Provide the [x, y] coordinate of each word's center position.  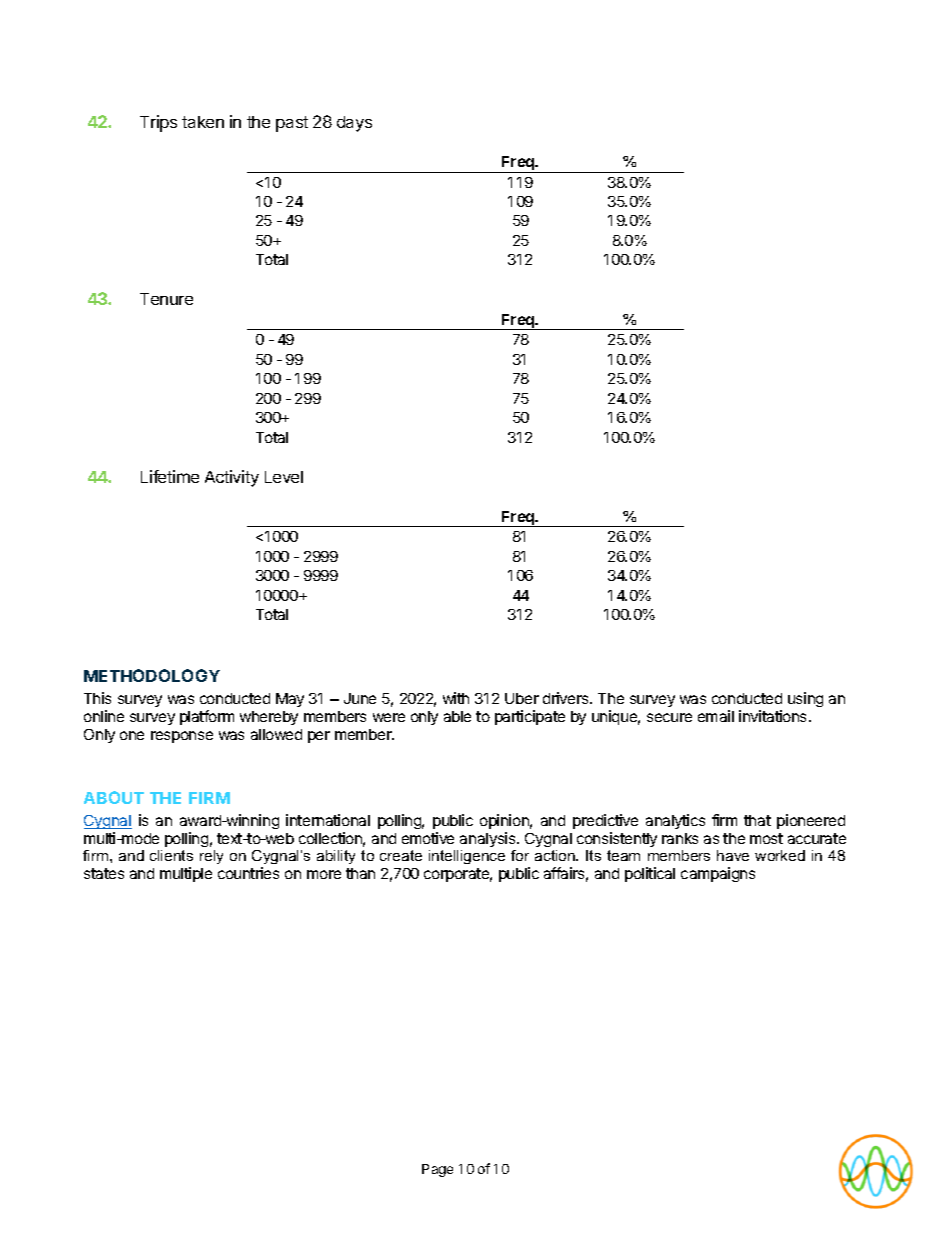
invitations [774, 716]
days [354, 124]
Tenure [166, 299]
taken [203, 122]
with [456, 698]
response [182, 737]
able [457, 716]
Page [437, 1170]
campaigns [718, 874]
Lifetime [170, 476]
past [292, 124]
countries [248, 873]
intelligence [467, 857]
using [805, 699]
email [716, 716]
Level [284, 477]
